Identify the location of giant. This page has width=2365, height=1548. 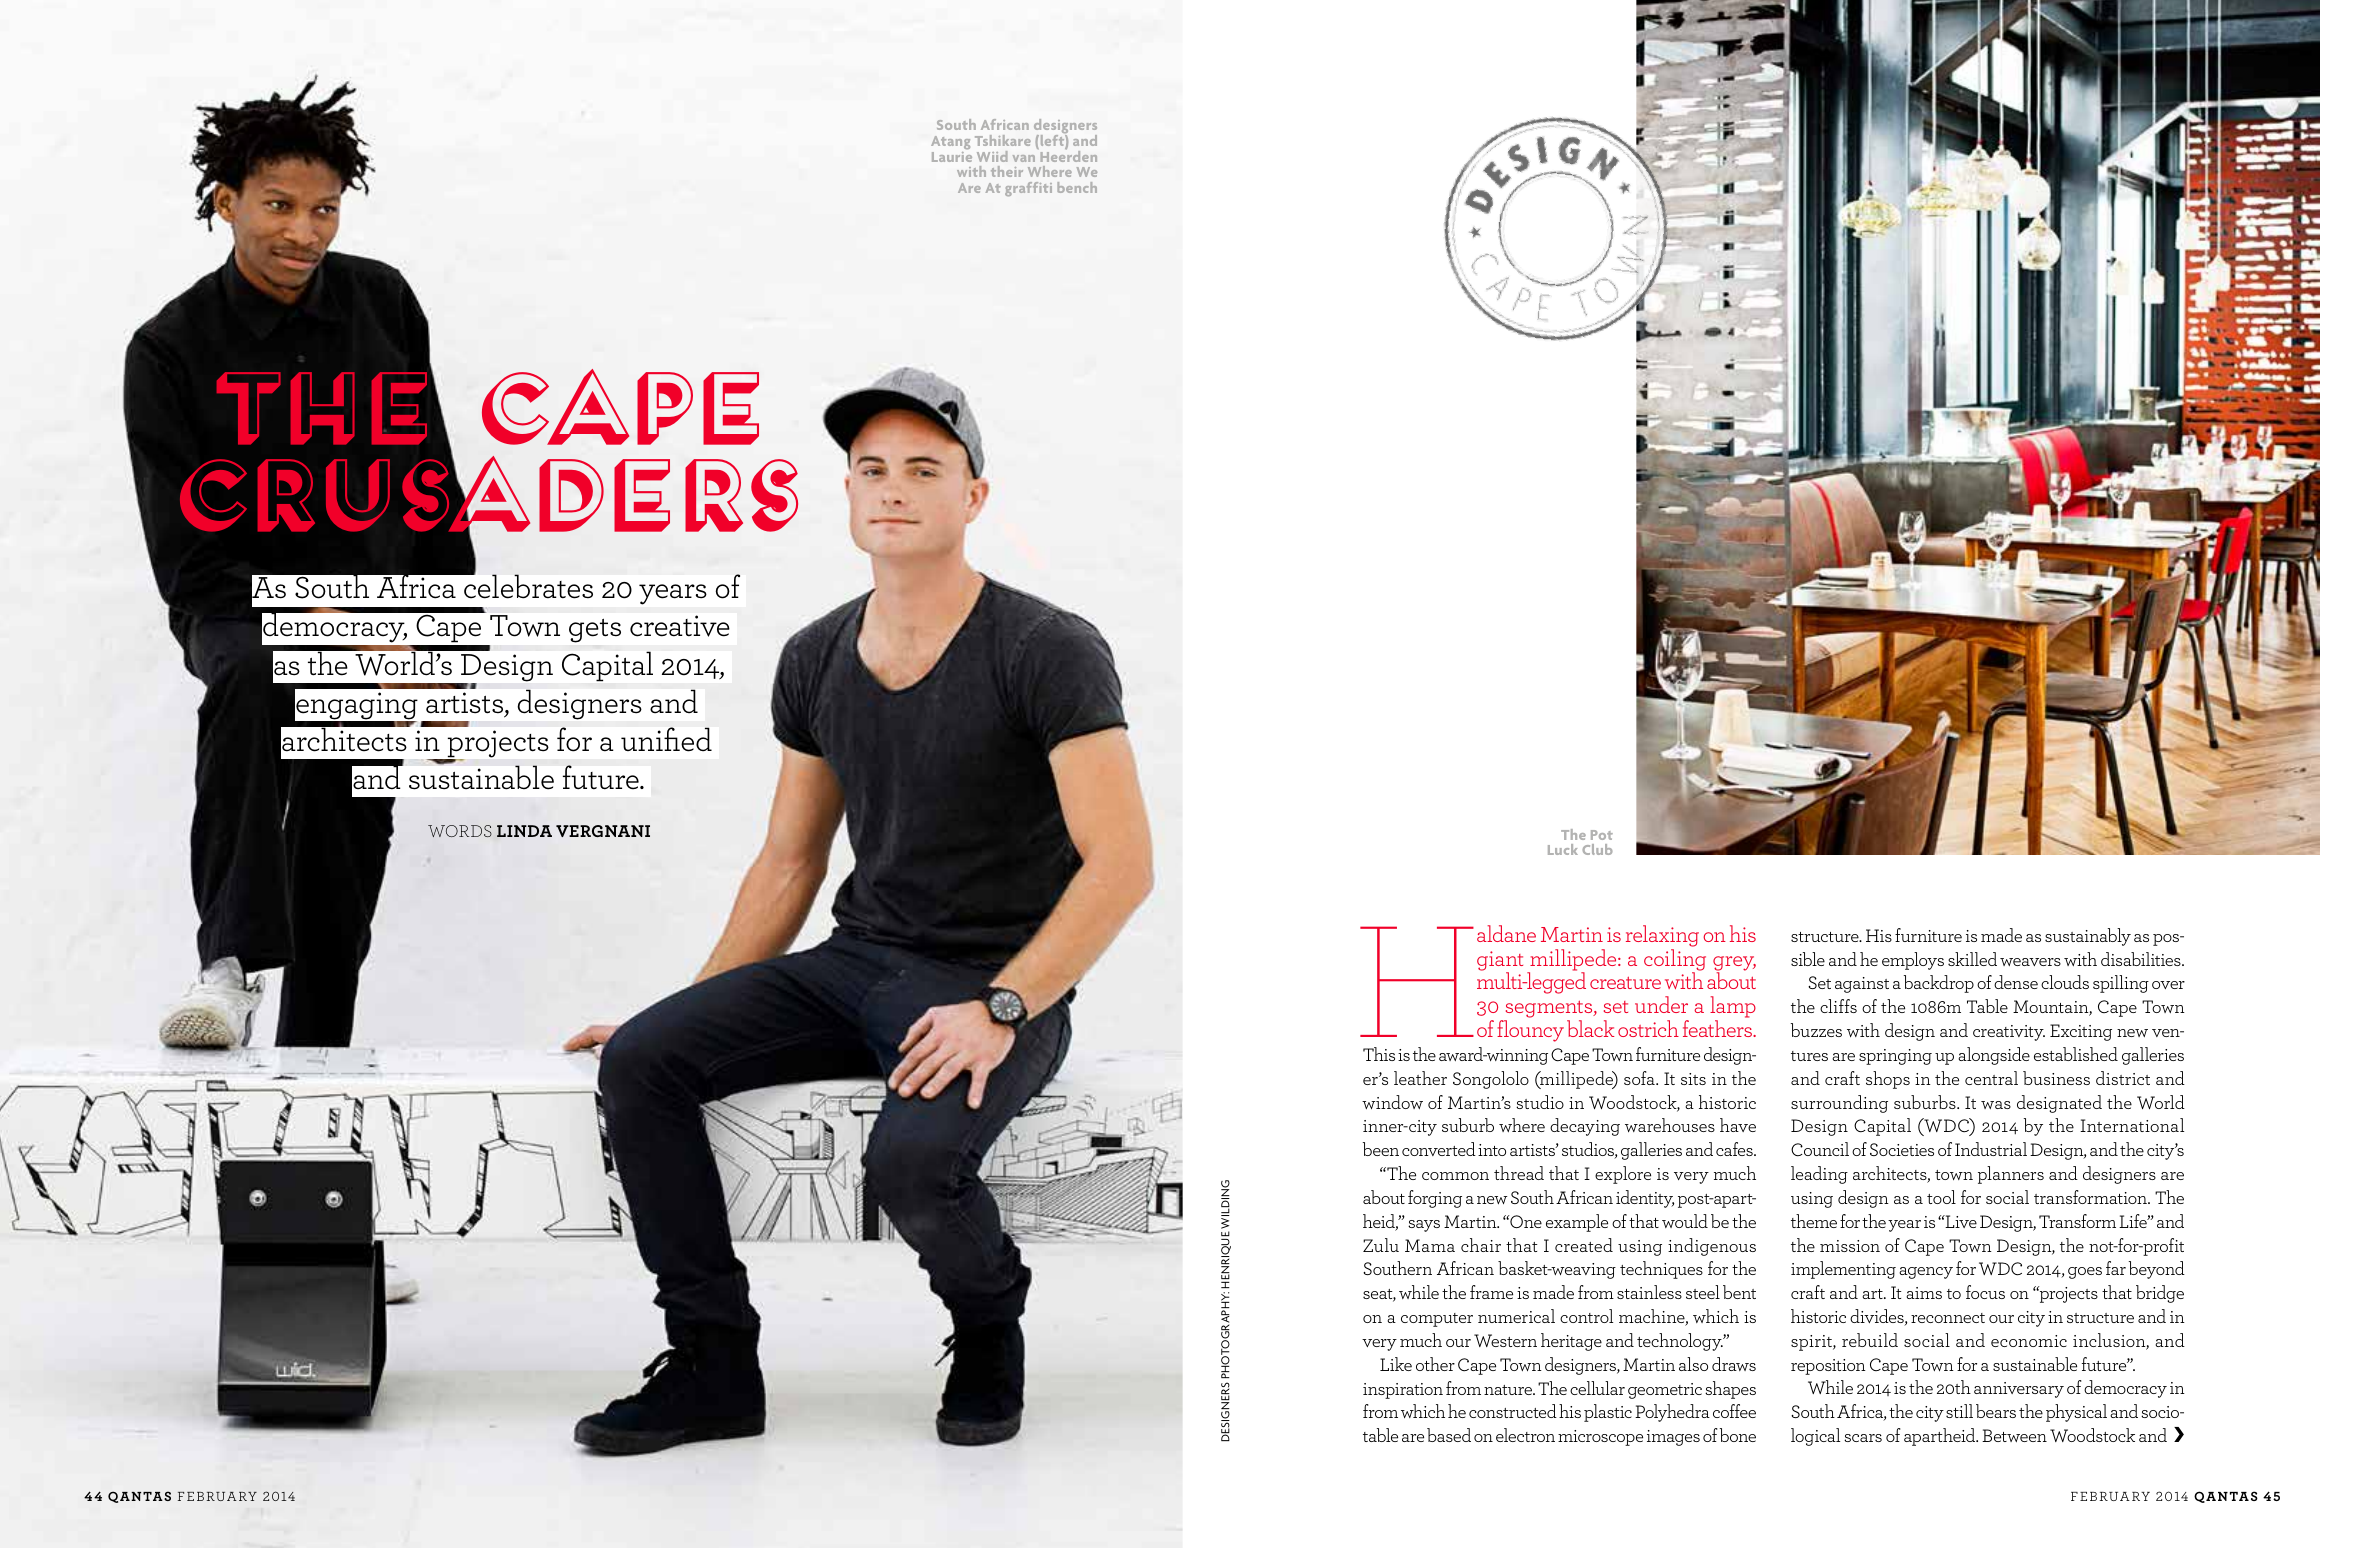
(1500, 962).
